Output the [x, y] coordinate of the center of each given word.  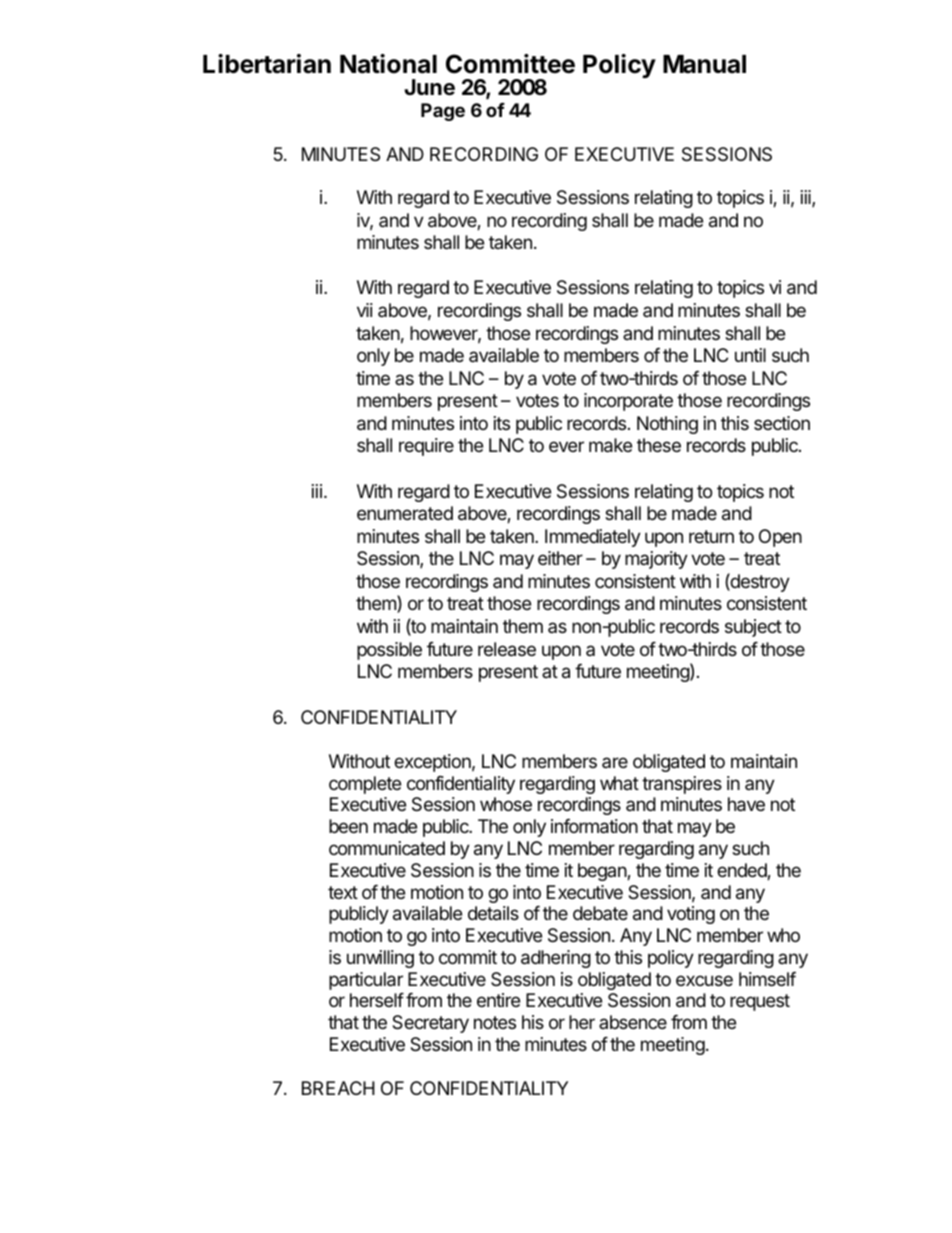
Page [443, 112]
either [560, 558]
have [746, 804]
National [388, 64]
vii [365, 310]
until [750, 355]
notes [495, 1022]
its [502, 423]
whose [506, 804]
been [348, 826]
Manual [704, 64]
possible [389, 651]
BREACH [338, 1088]
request [760, 1002]
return [711, 536]
